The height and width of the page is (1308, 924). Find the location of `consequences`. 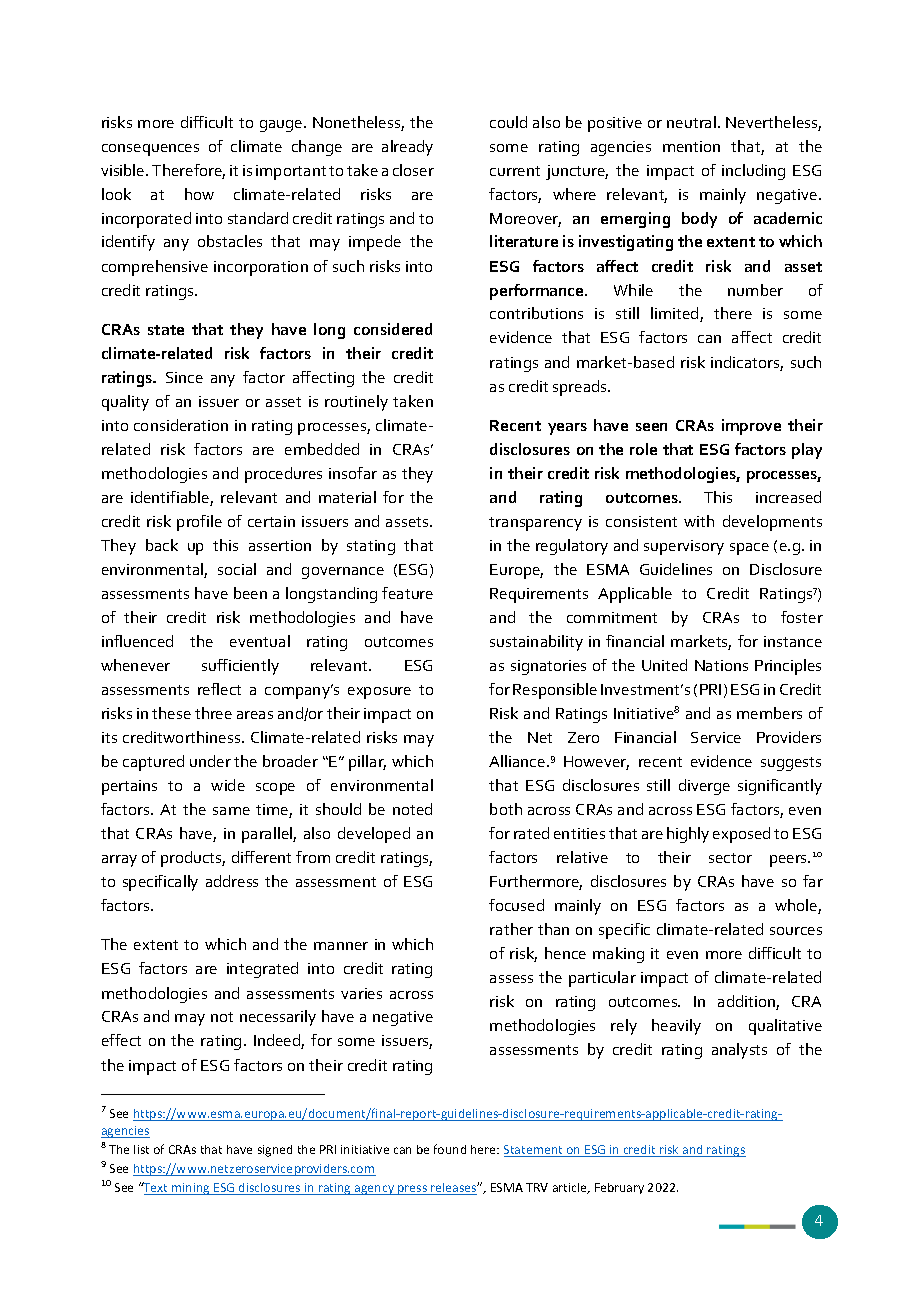

consequences is located at coordinates (150, 150).
